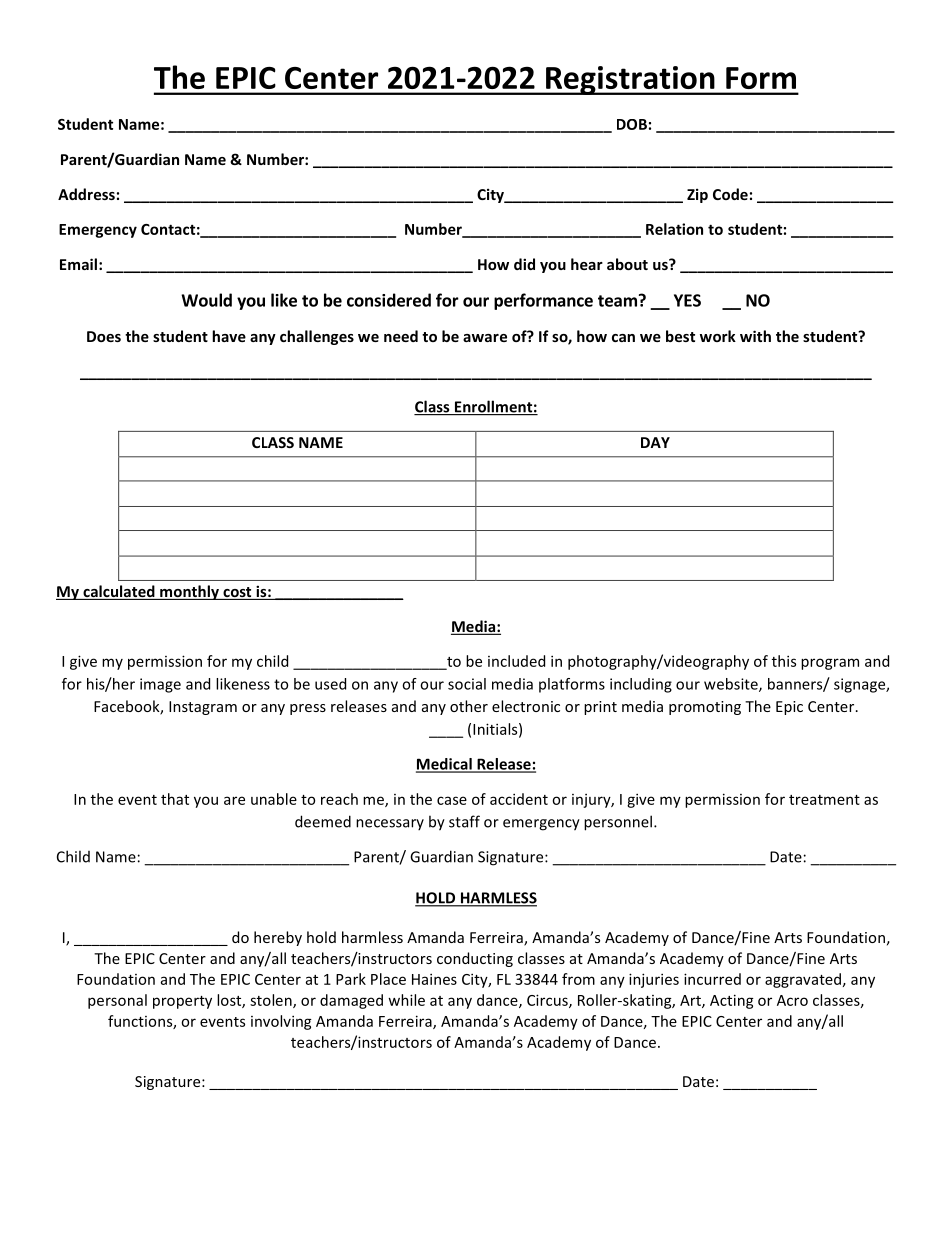  Describe the element at coordinates (655, 442) in the document. I see `DAY` at that location.
